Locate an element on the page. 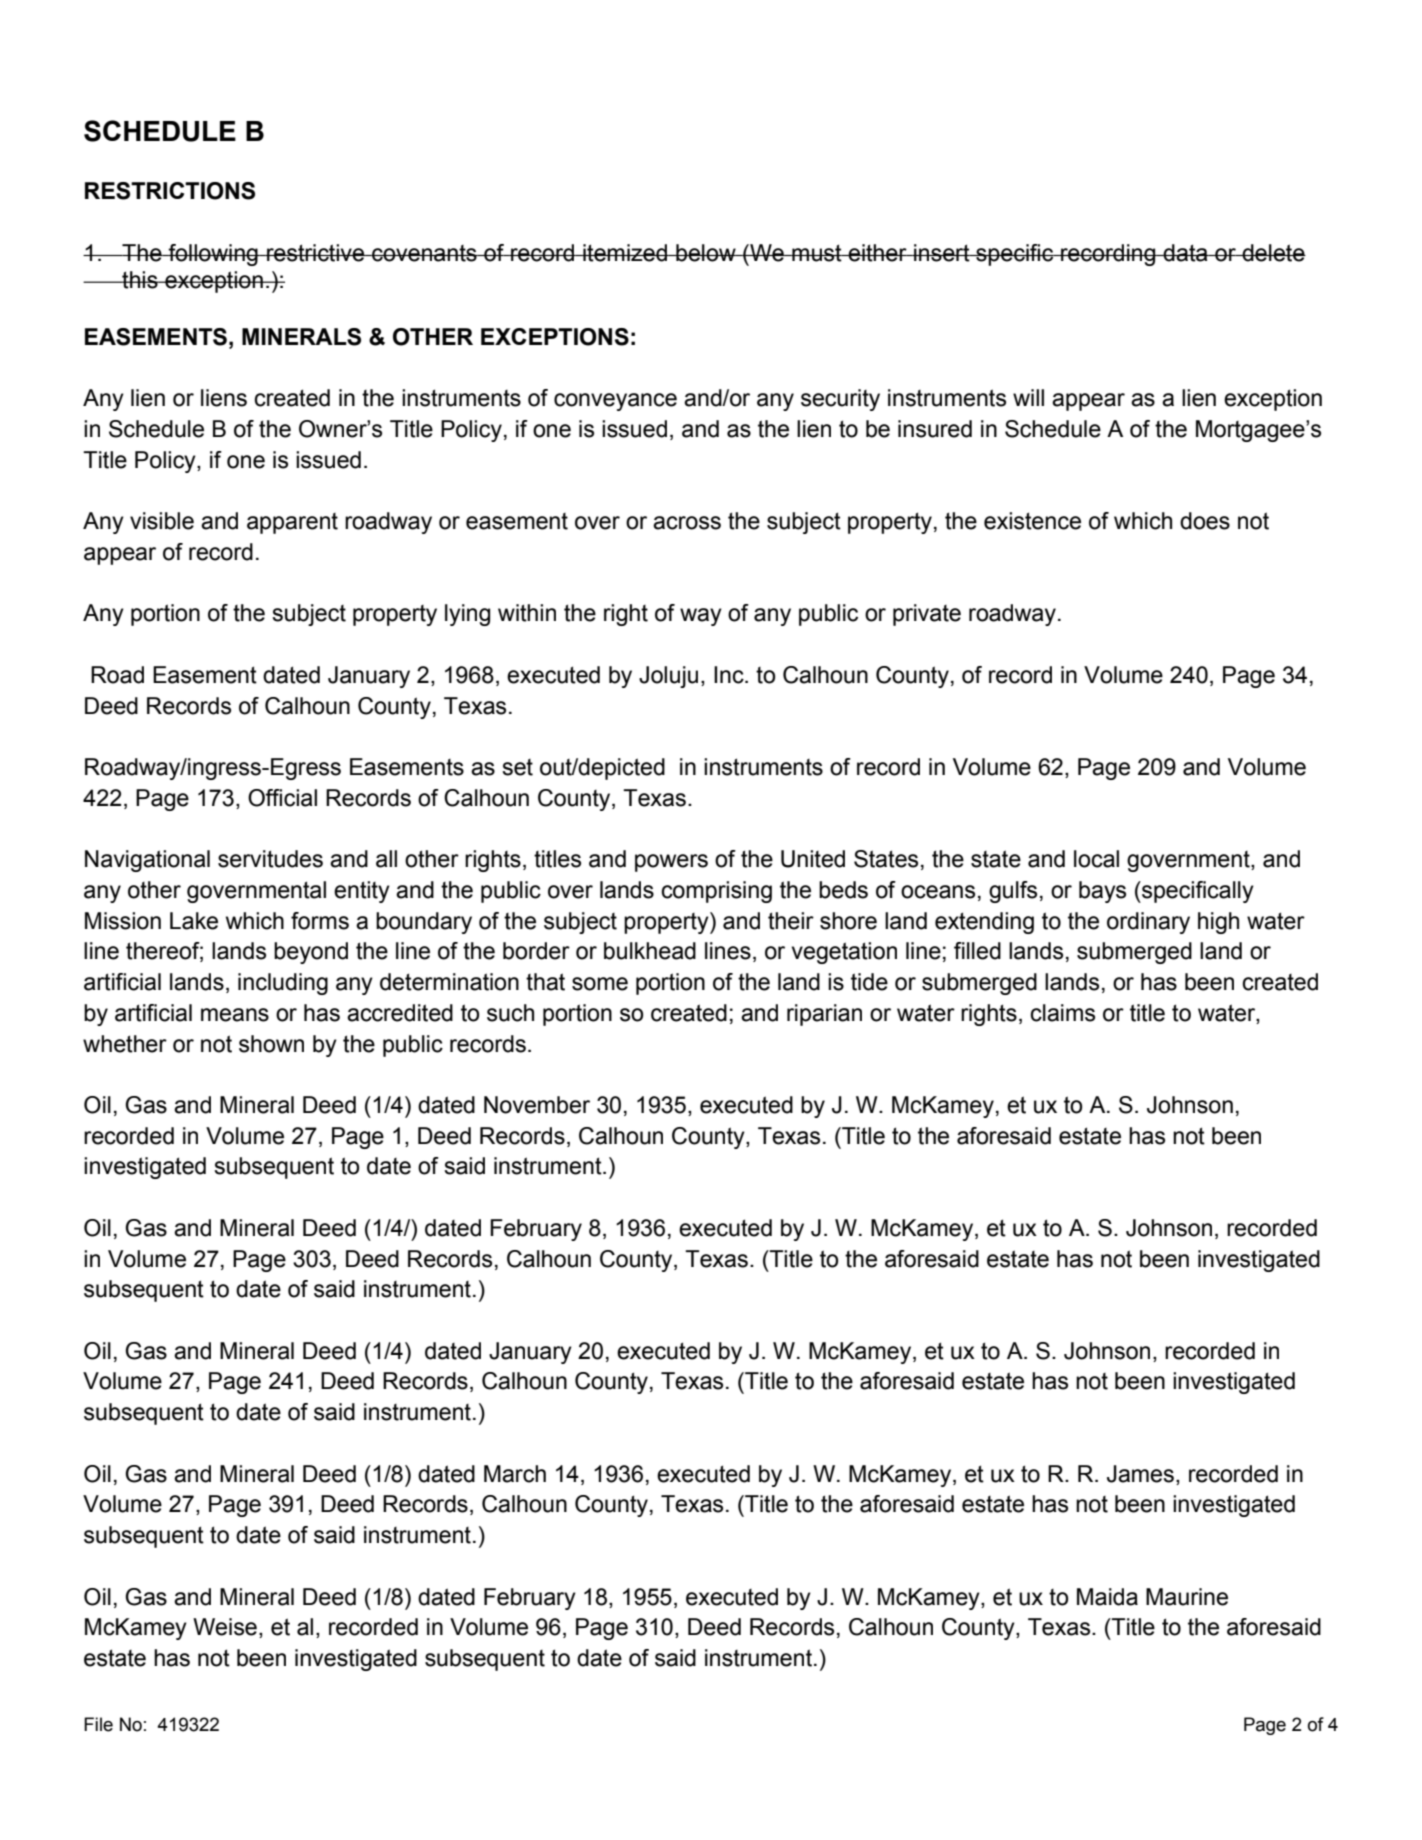 The image size is (1422, 1840). following is located at coordinates (213, 255).
